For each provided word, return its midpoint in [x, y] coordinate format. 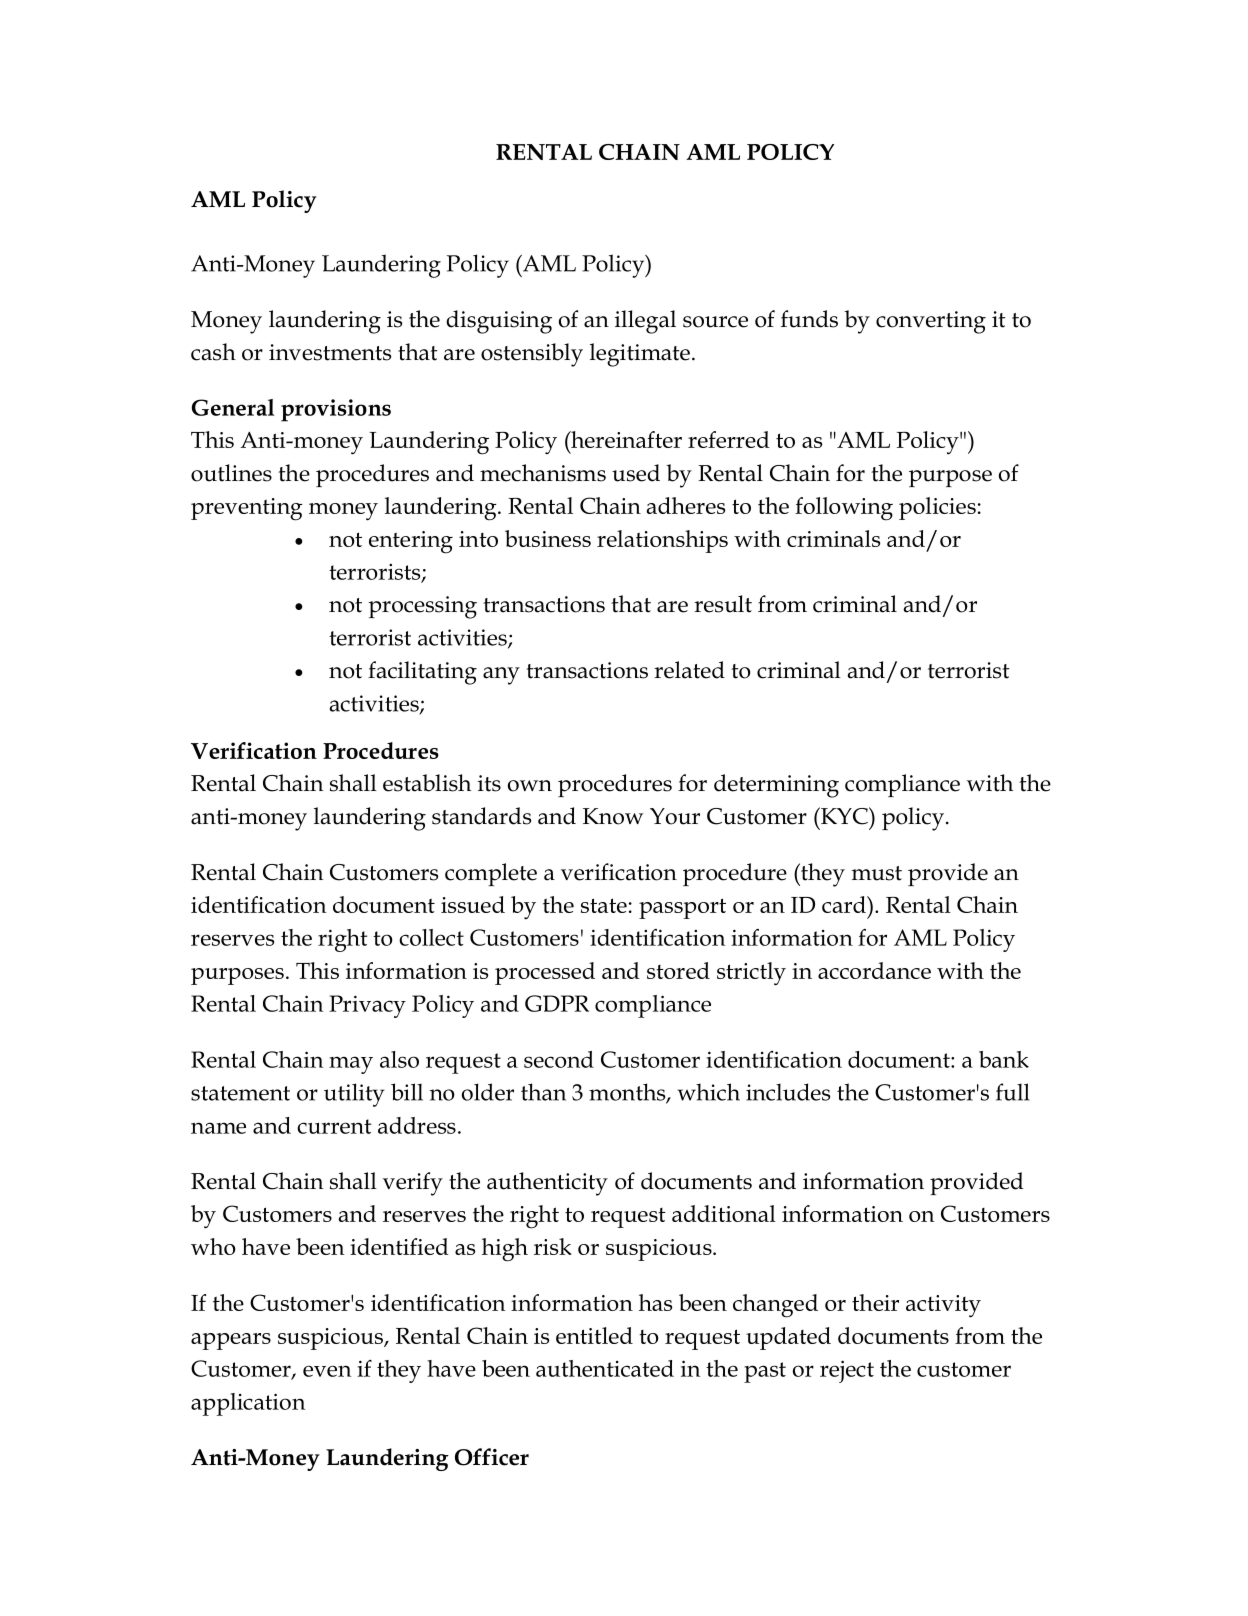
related [689, 670]
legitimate [640, 355]
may [351, 1065]
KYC [844, 816]
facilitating [422, 673]
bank [1004, 1059]
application [248, 1404]
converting [931, 322]
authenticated [605, 1368]
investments [330, 352]
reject [847, 1371]
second [559, 1059]
